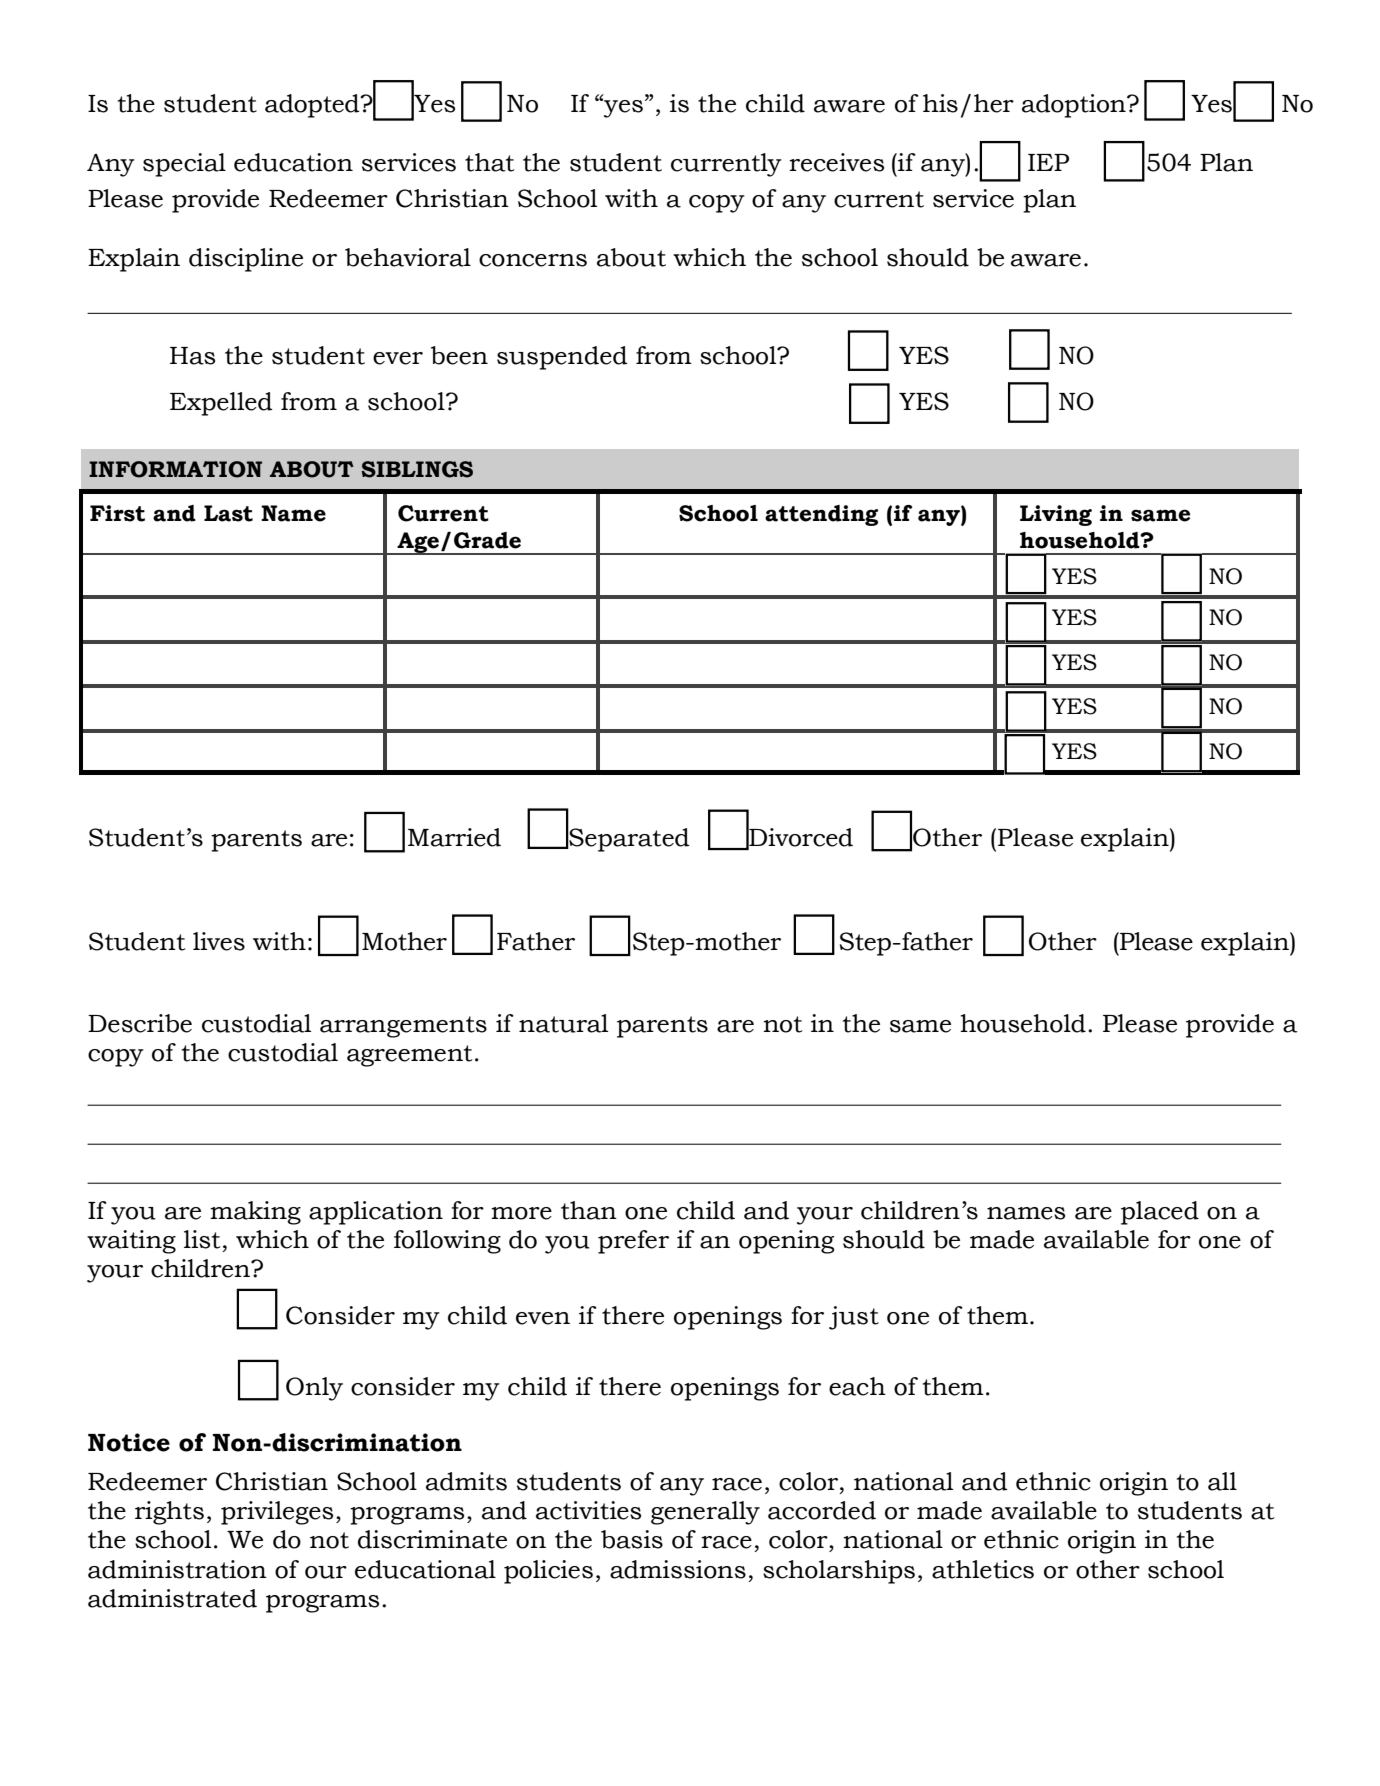 This image has width=1380, height=1786. I want to click on special, so click(184, 165).
